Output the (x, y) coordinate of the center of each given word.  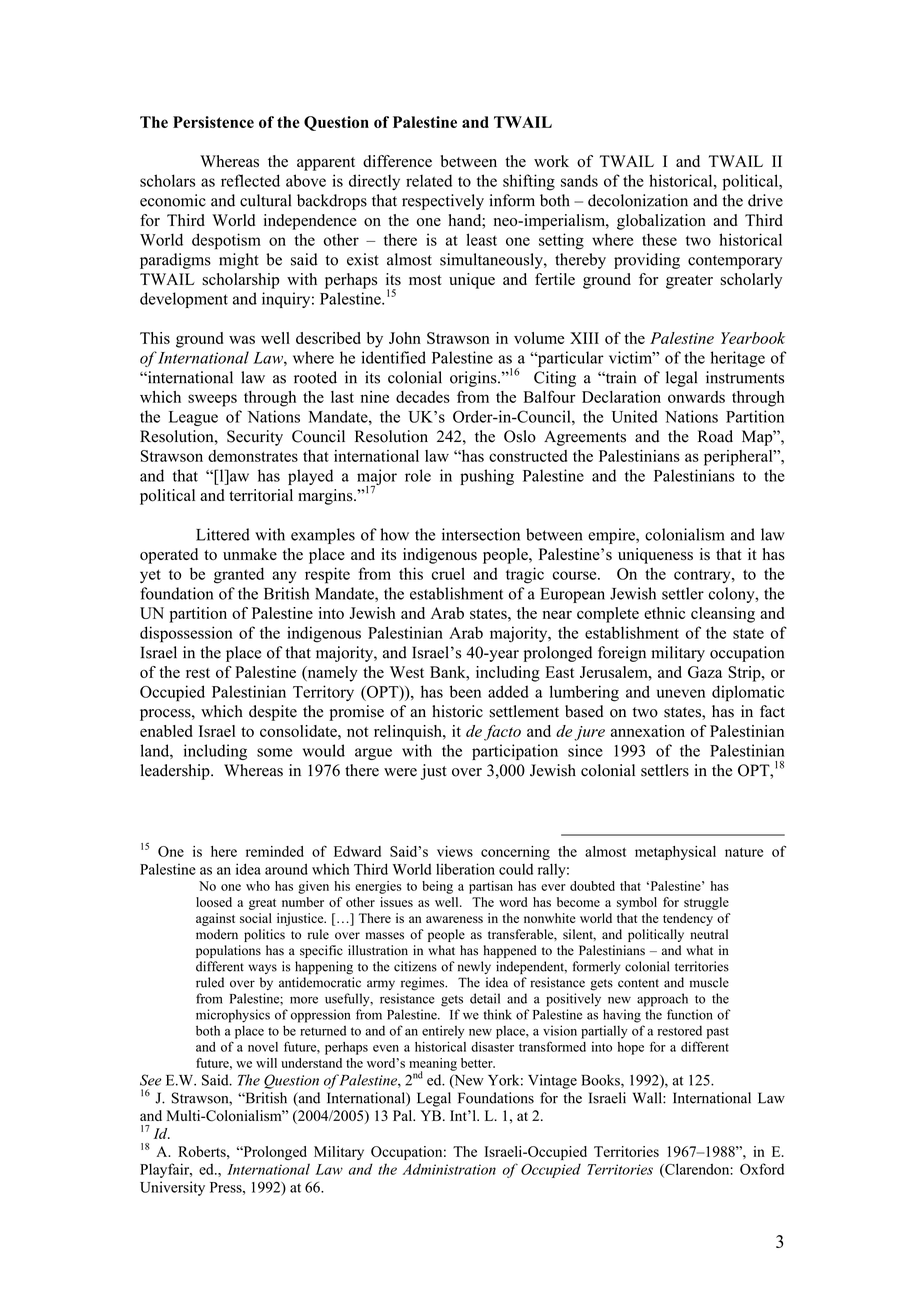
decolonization (638, 200)
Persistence (213, 122)
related (429, 180)
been (465, 691)
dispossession (186, 634)
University (172, 1188)
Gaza (705, 672)
